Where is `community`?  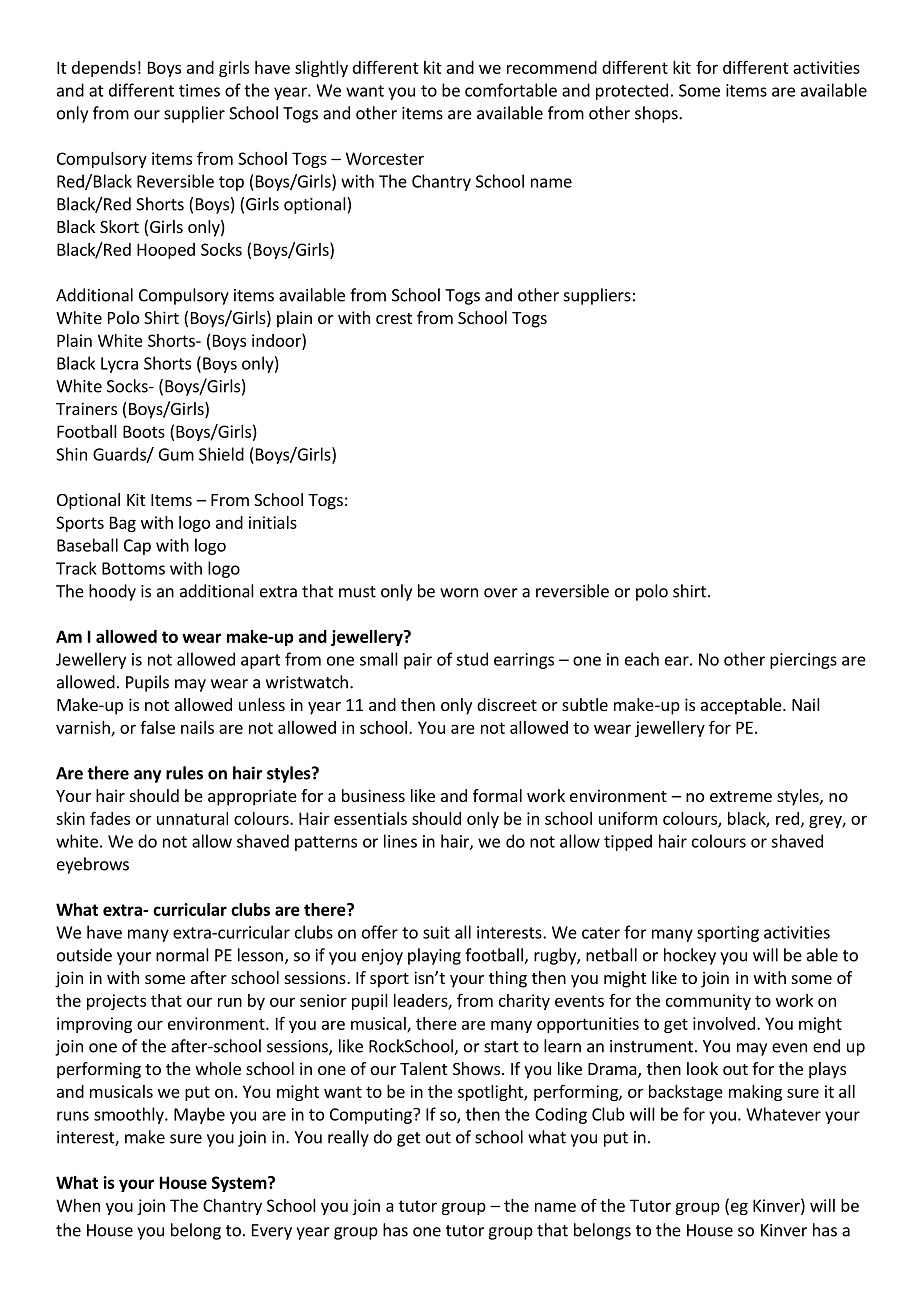
community is located at coordinates (708, 1002).
